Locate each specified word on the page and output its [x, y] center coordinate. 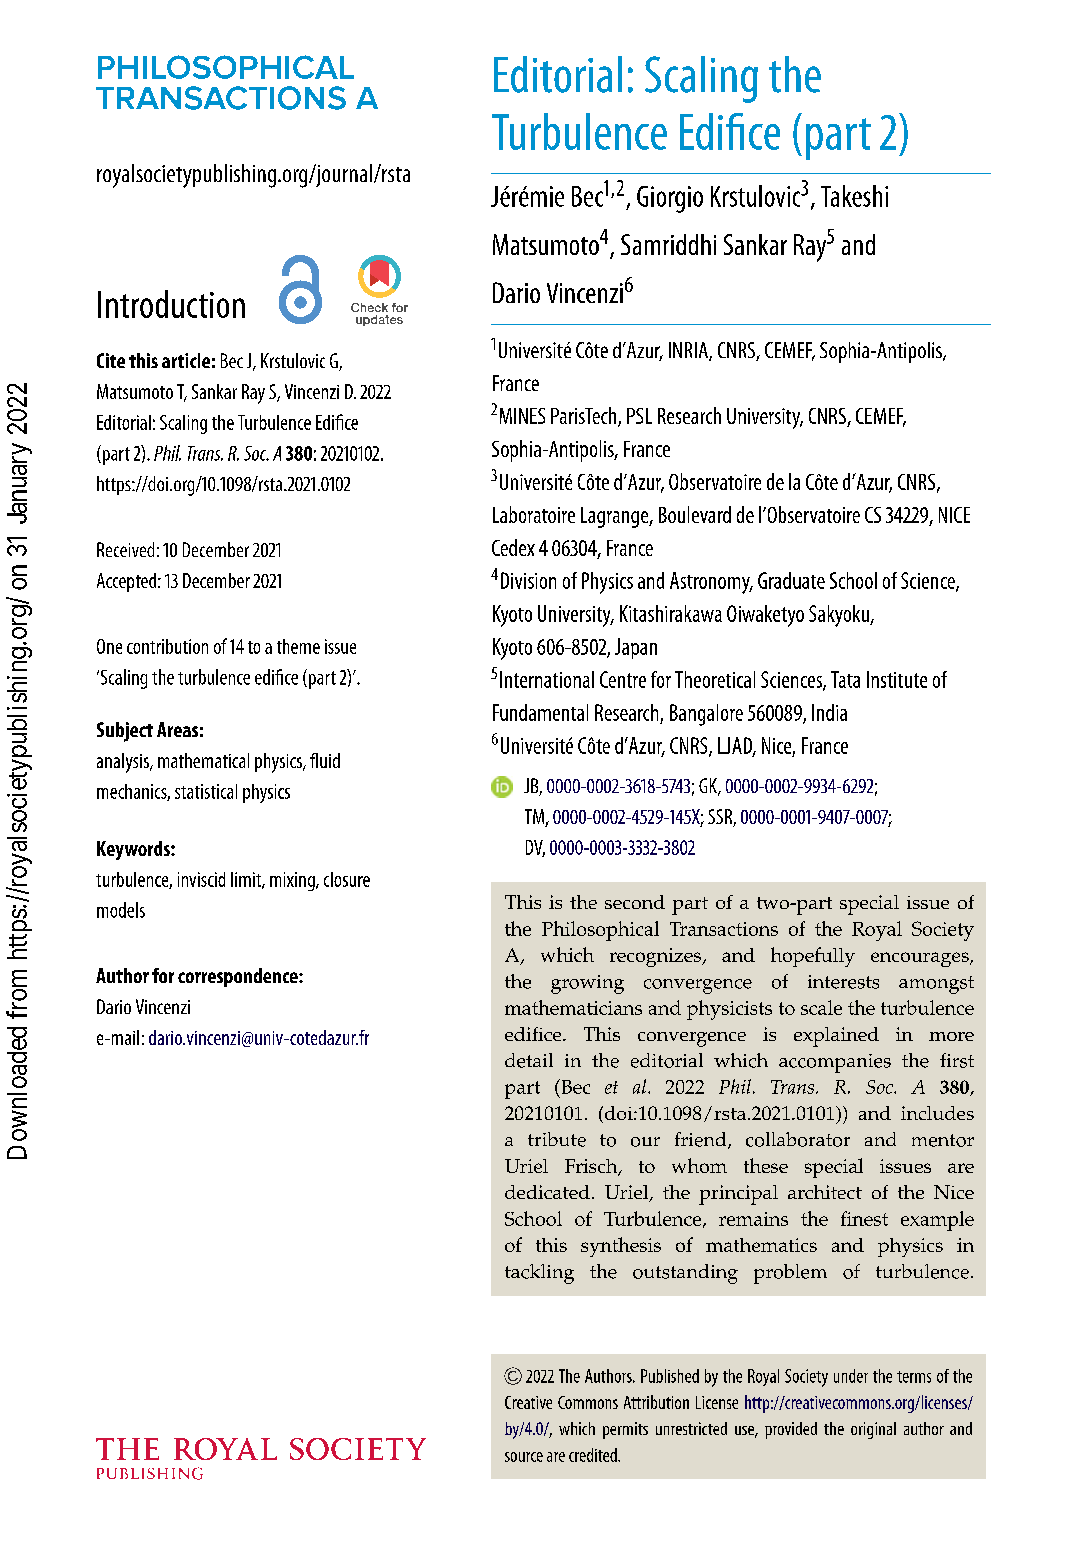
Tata [845, 679]
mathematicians [573, 1007]
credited [594, 1455]
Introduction [171, 304]
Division [528, 580]
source [524, 1457]
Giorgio [670, 199]
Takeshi [854, 196]
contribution [167, 646]
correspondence [239, 977]
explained [836, 1037]
